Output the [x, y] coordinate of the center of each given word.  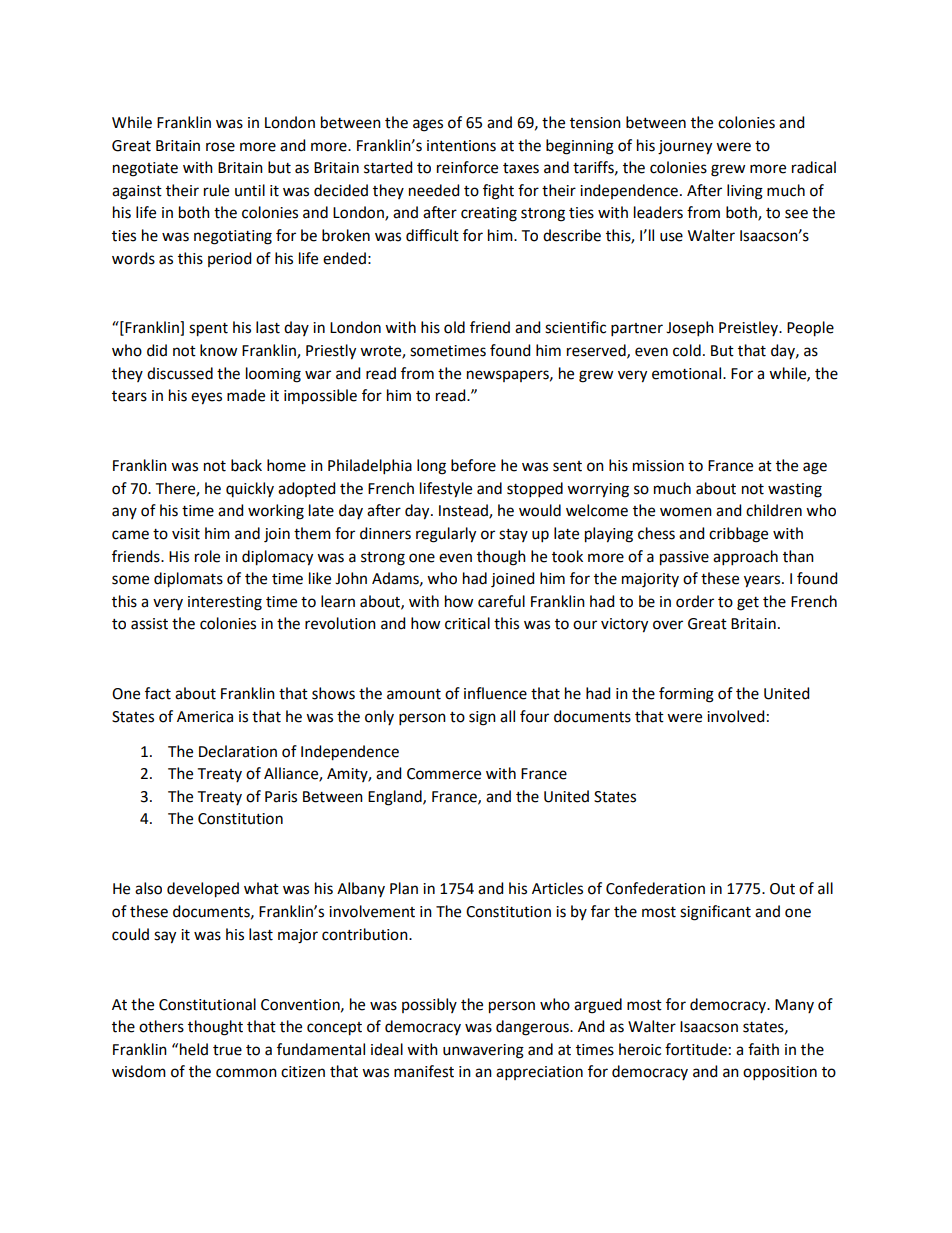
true [227, 1050]
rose [220, 147]
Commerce [444, 774]
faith [763, 1049]
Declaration [238, 751]
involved [735, 716]
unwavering [483, 1051]
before [473, 465]
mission [658, 466]
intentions [461, 146]
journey [685, 147]
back [246, 465]
